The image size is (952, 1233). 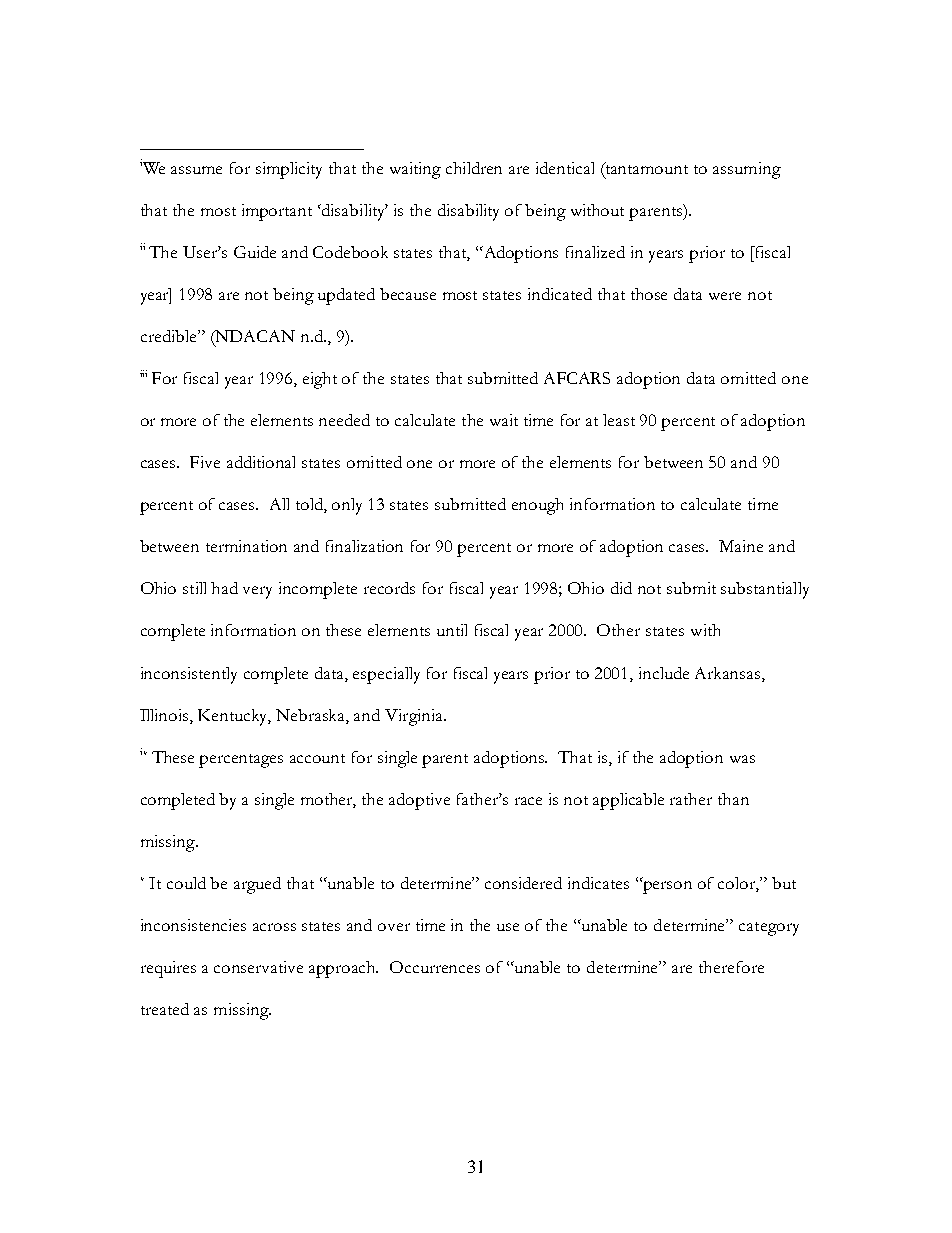 I want to click on adoptive, so click(x=419, y=801).
